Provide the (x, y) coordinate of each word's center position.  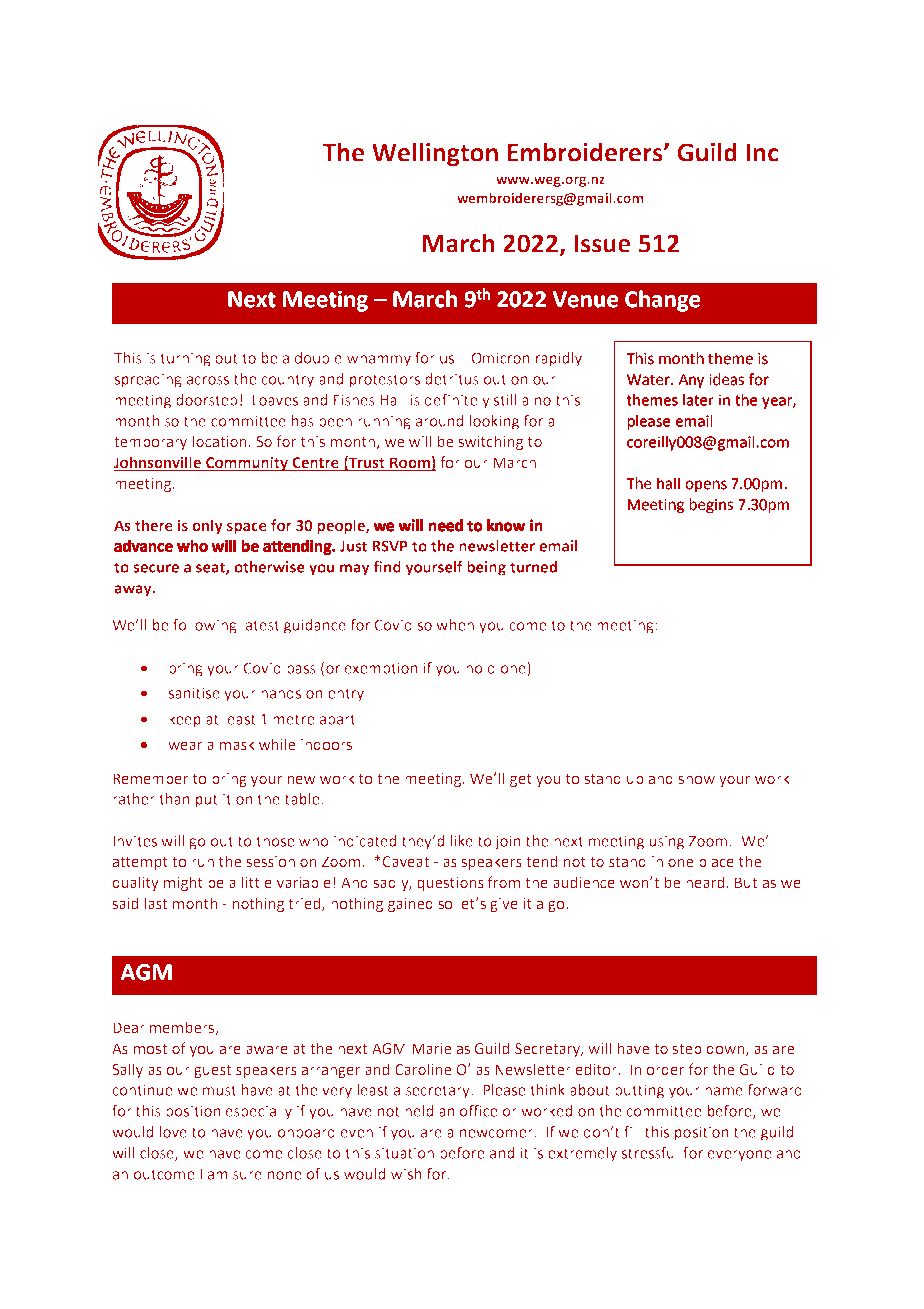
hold (480, 668)
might (183, 883)
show (697, 779)
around (439, 421)
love (173, 1132)
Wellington (435, 154)
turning (186, 359)
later (698, 400)
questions (450, 884)
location (220, 441)
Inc (762, 152)
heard (705, 882)
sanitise (194, 693)
